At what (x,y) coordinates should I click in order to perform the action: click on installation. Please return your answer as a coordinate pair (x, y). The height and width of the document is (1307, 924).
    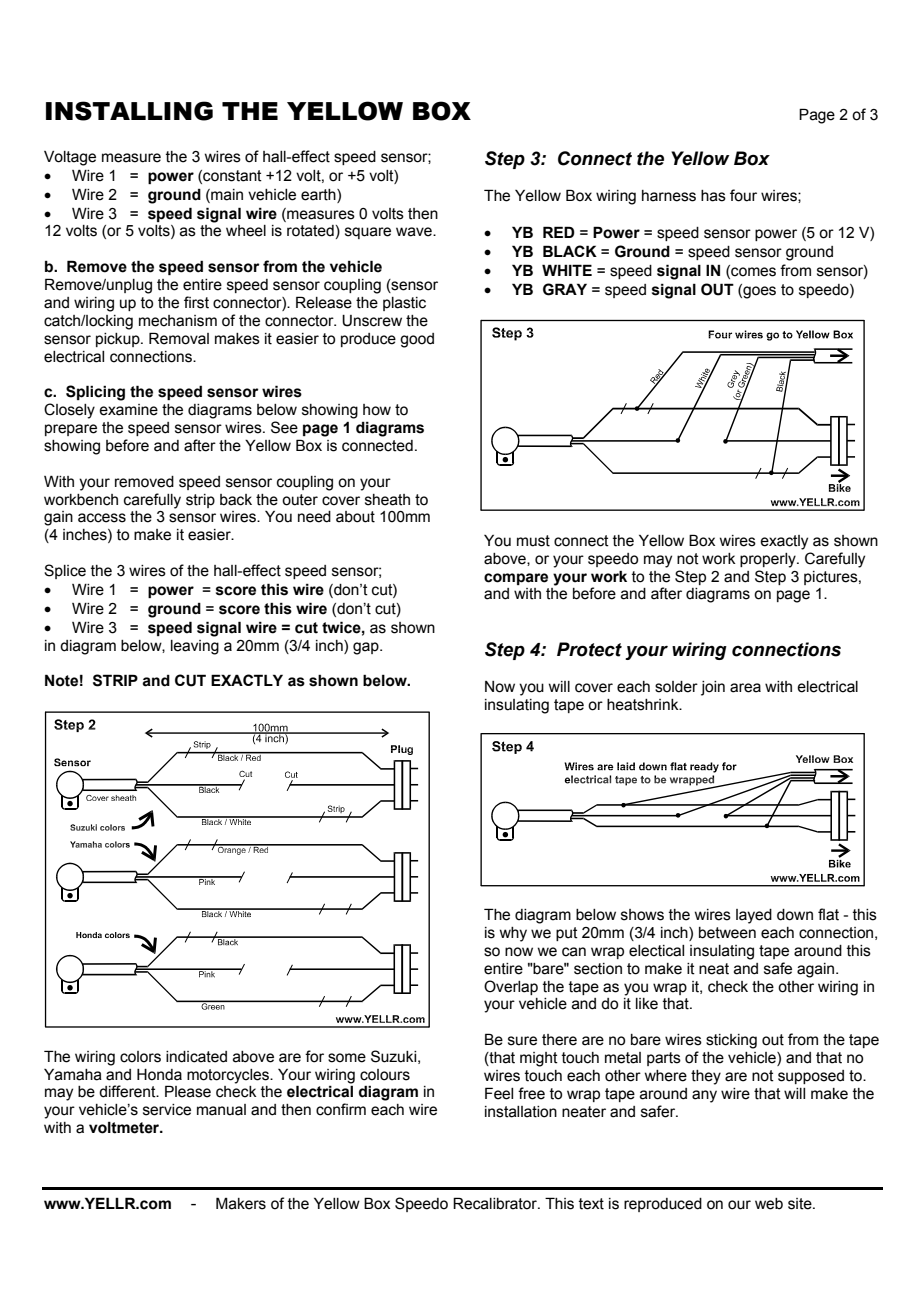
    Looking at the image, I should click on (521, 1112).
